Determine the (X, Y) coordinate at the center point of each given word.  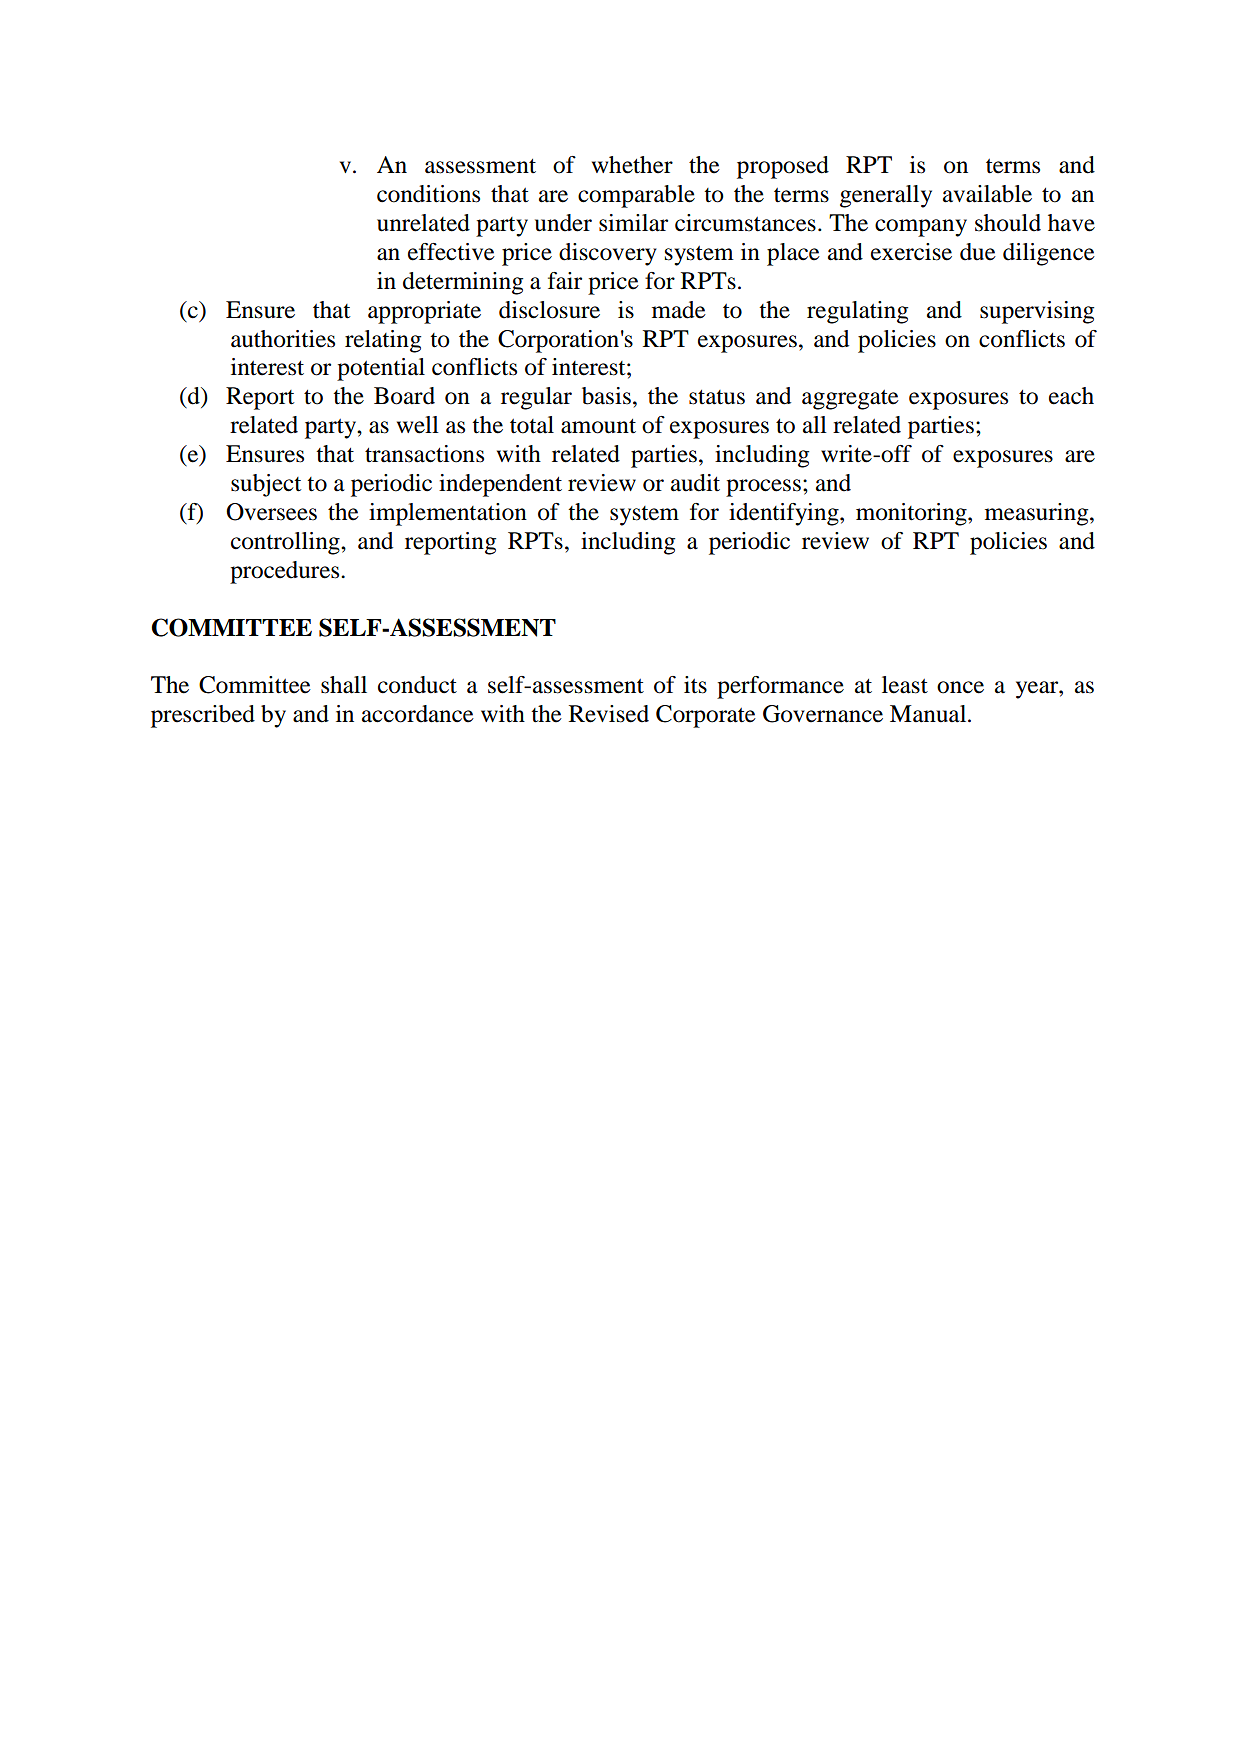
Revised (609, 714)
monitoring (912, 514)
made (679, 310)
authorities (283, 339)
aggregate (850, 400)
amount (598, 426)
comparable (636, 196)
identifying (785, 514)
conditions (428, 194)
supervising (1037, 312)
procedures (286, 572)
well (418, 425)
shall (344, 685)
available (987, 194)
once (960, 687)
